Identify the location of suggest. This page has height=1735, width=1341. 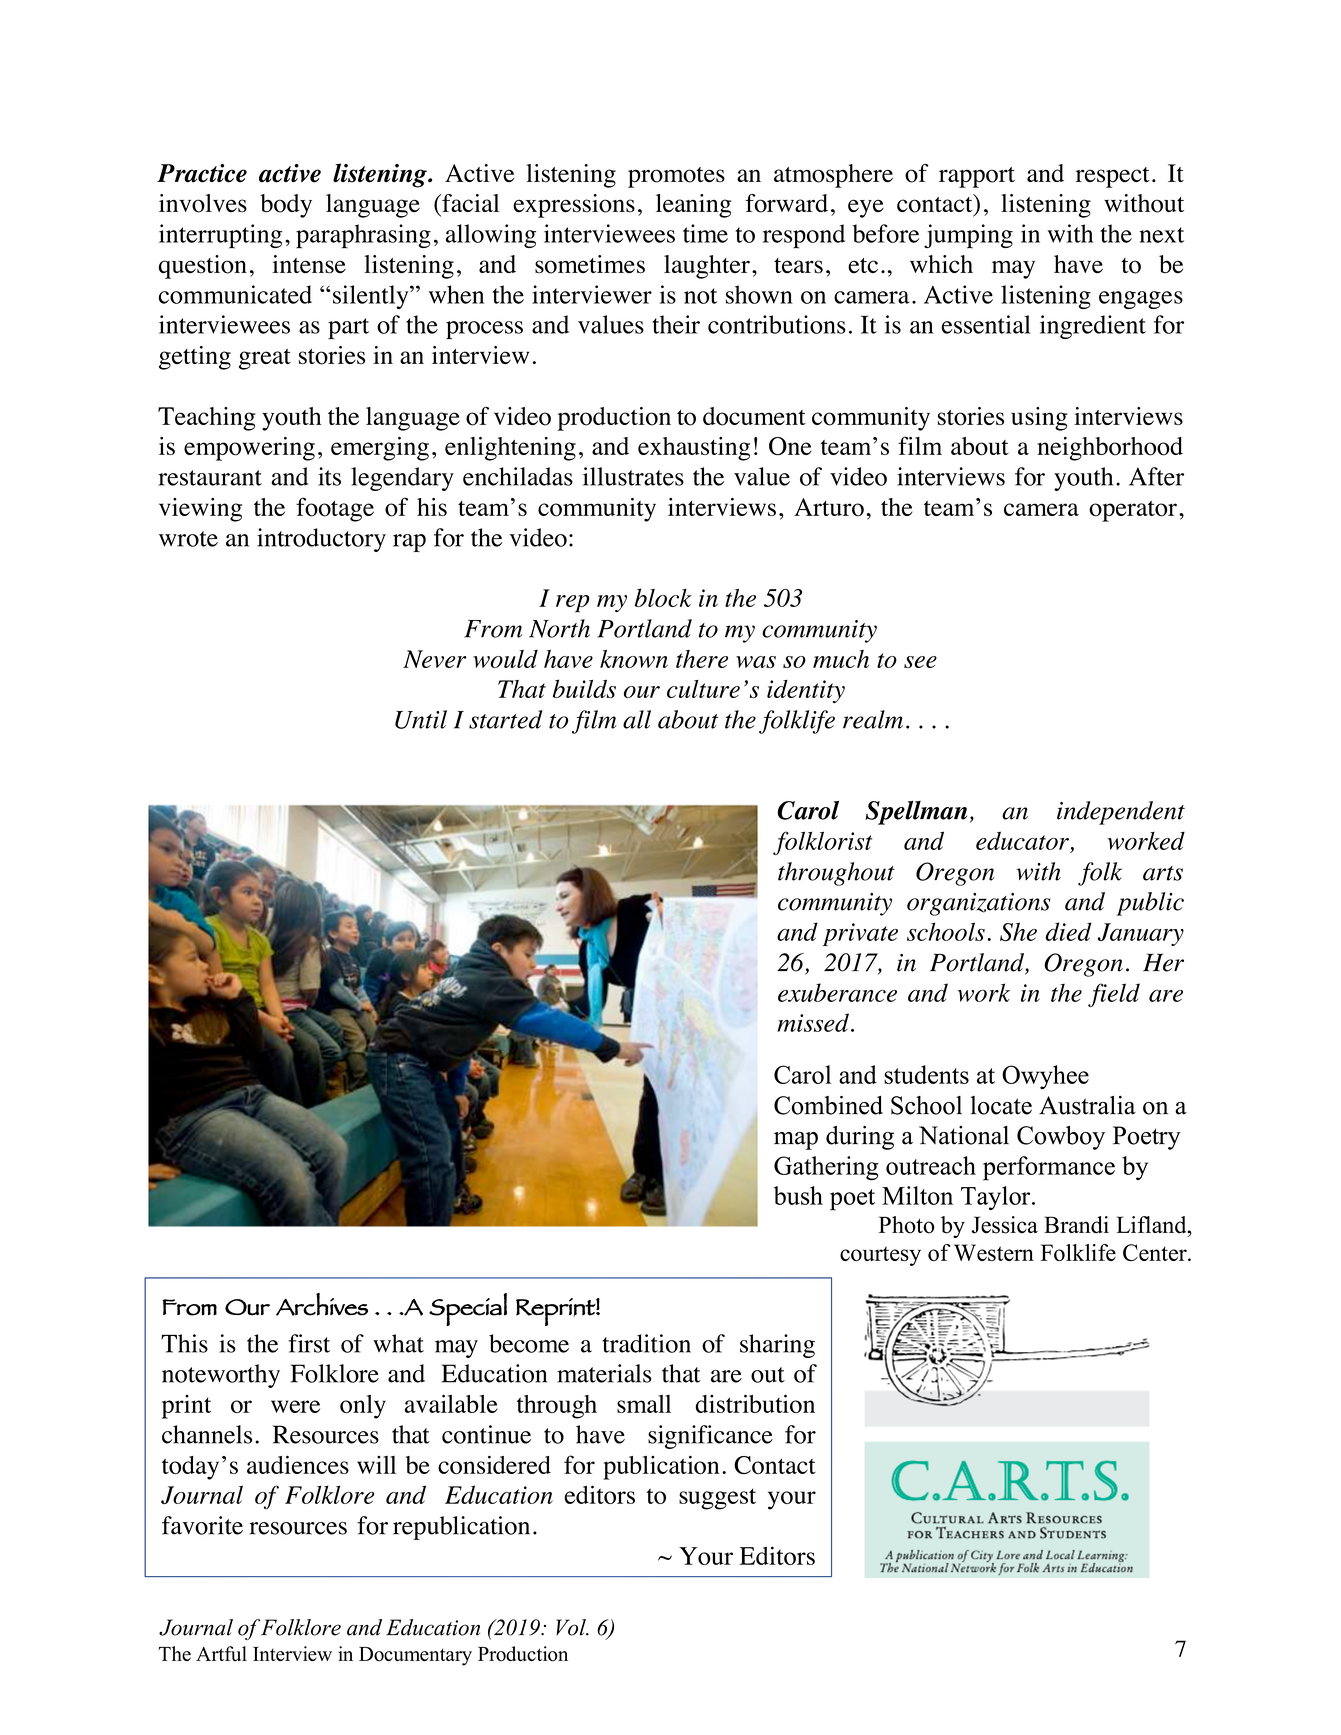
(717, 1499).
